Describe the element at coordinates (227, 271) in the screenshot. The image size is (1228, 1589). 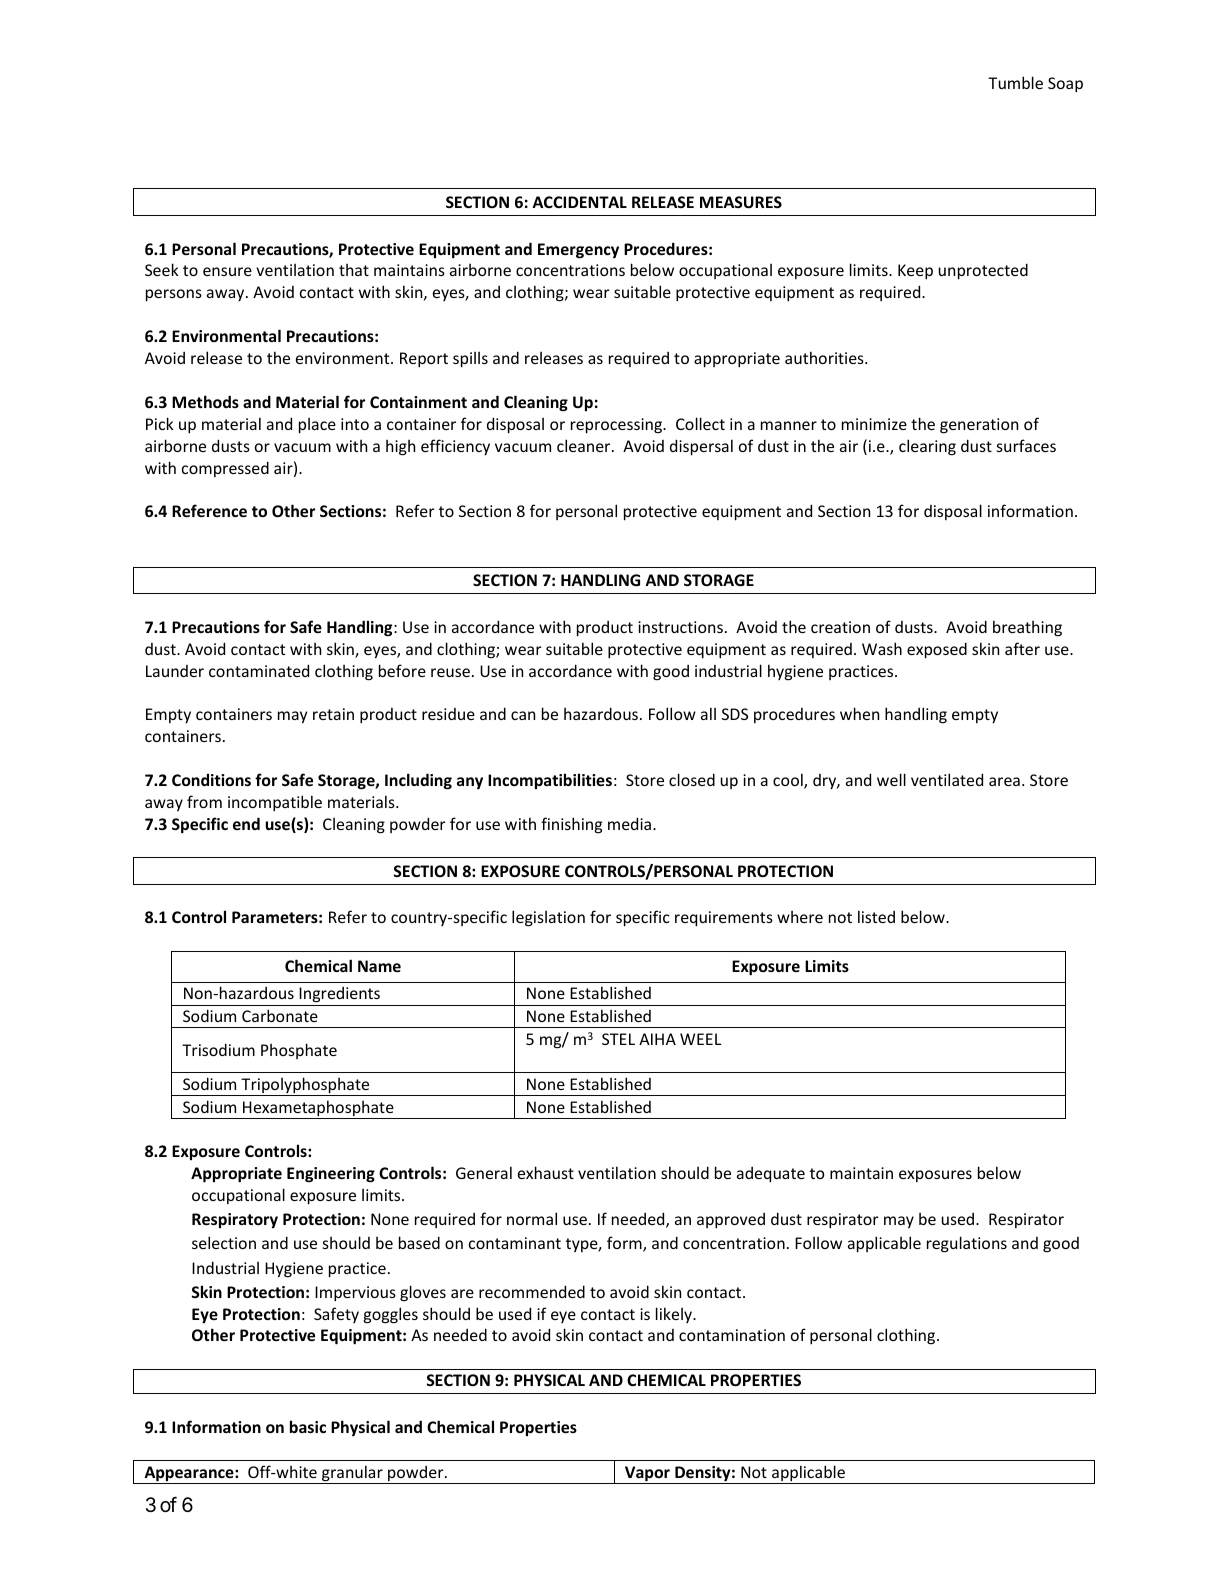
I see `ensure` at that location.
